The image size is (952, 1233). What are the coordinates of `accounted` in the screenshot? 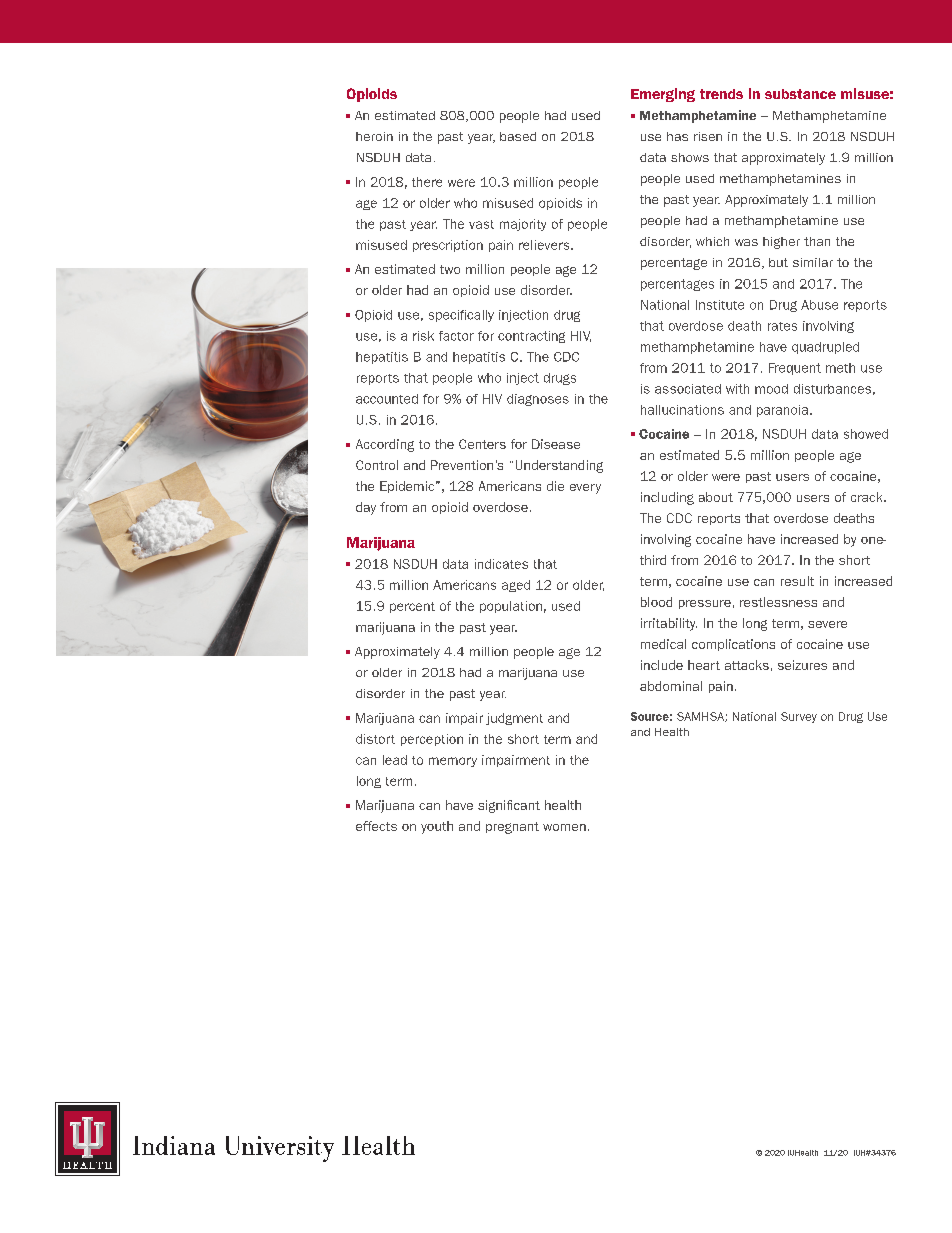 It's located at (387, 399).
